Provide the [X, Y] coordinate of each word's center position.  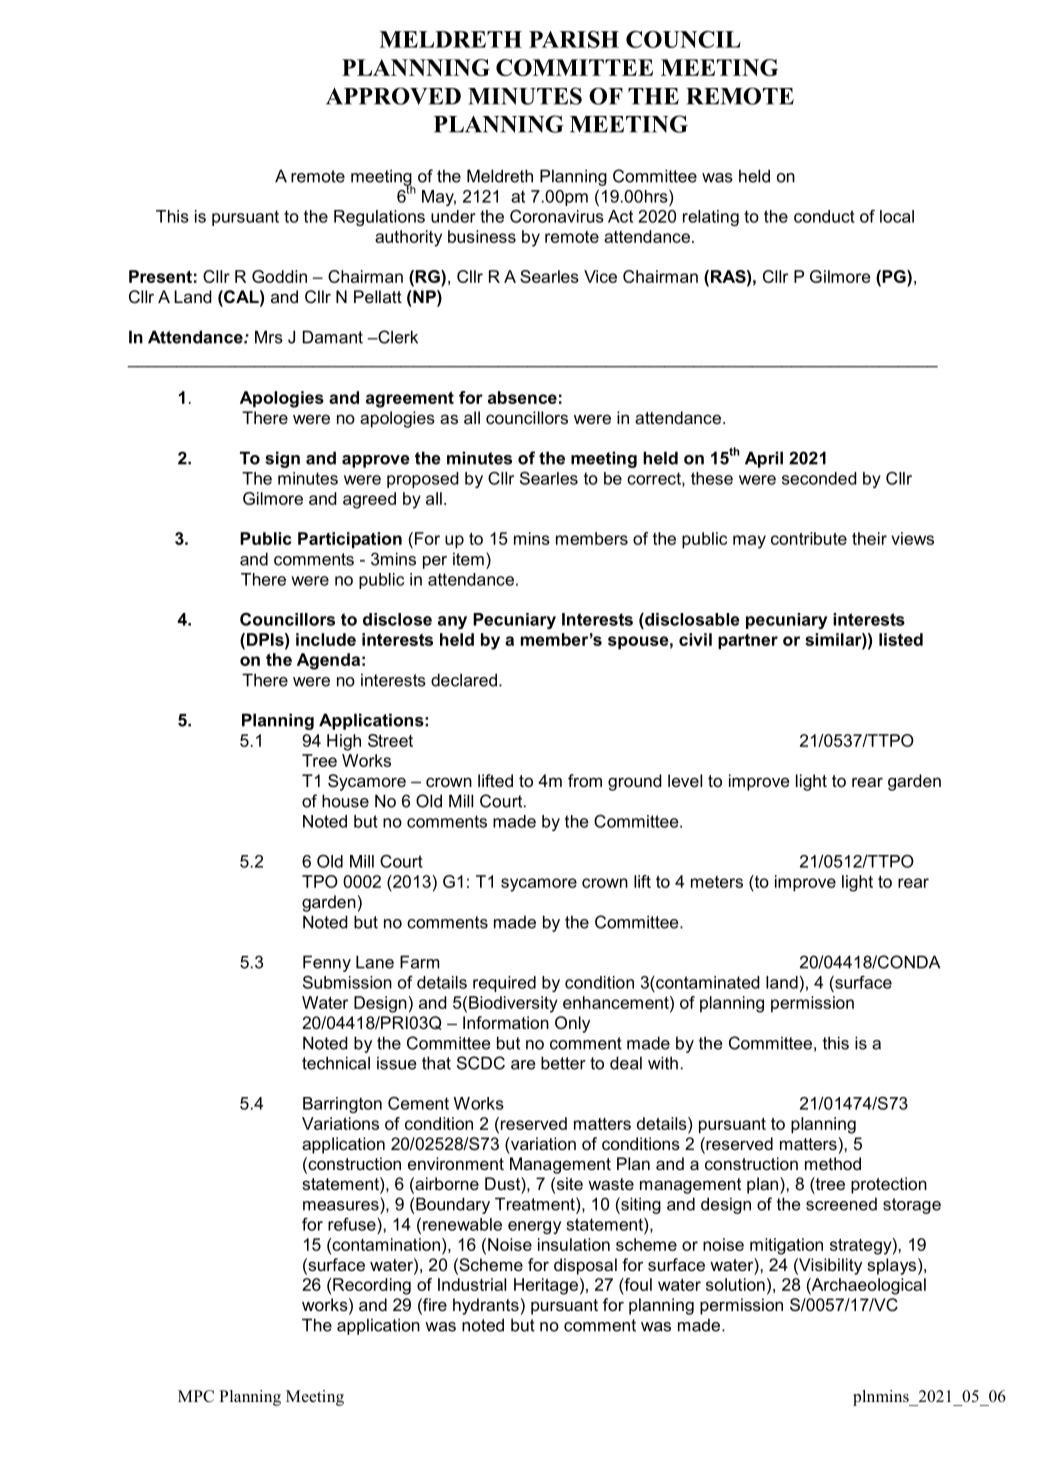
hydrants [486, 1306]
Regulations [379, 218]
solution [735, 1284]
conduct [824, 216]
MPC [196, 1396]
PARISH [574, 39]
